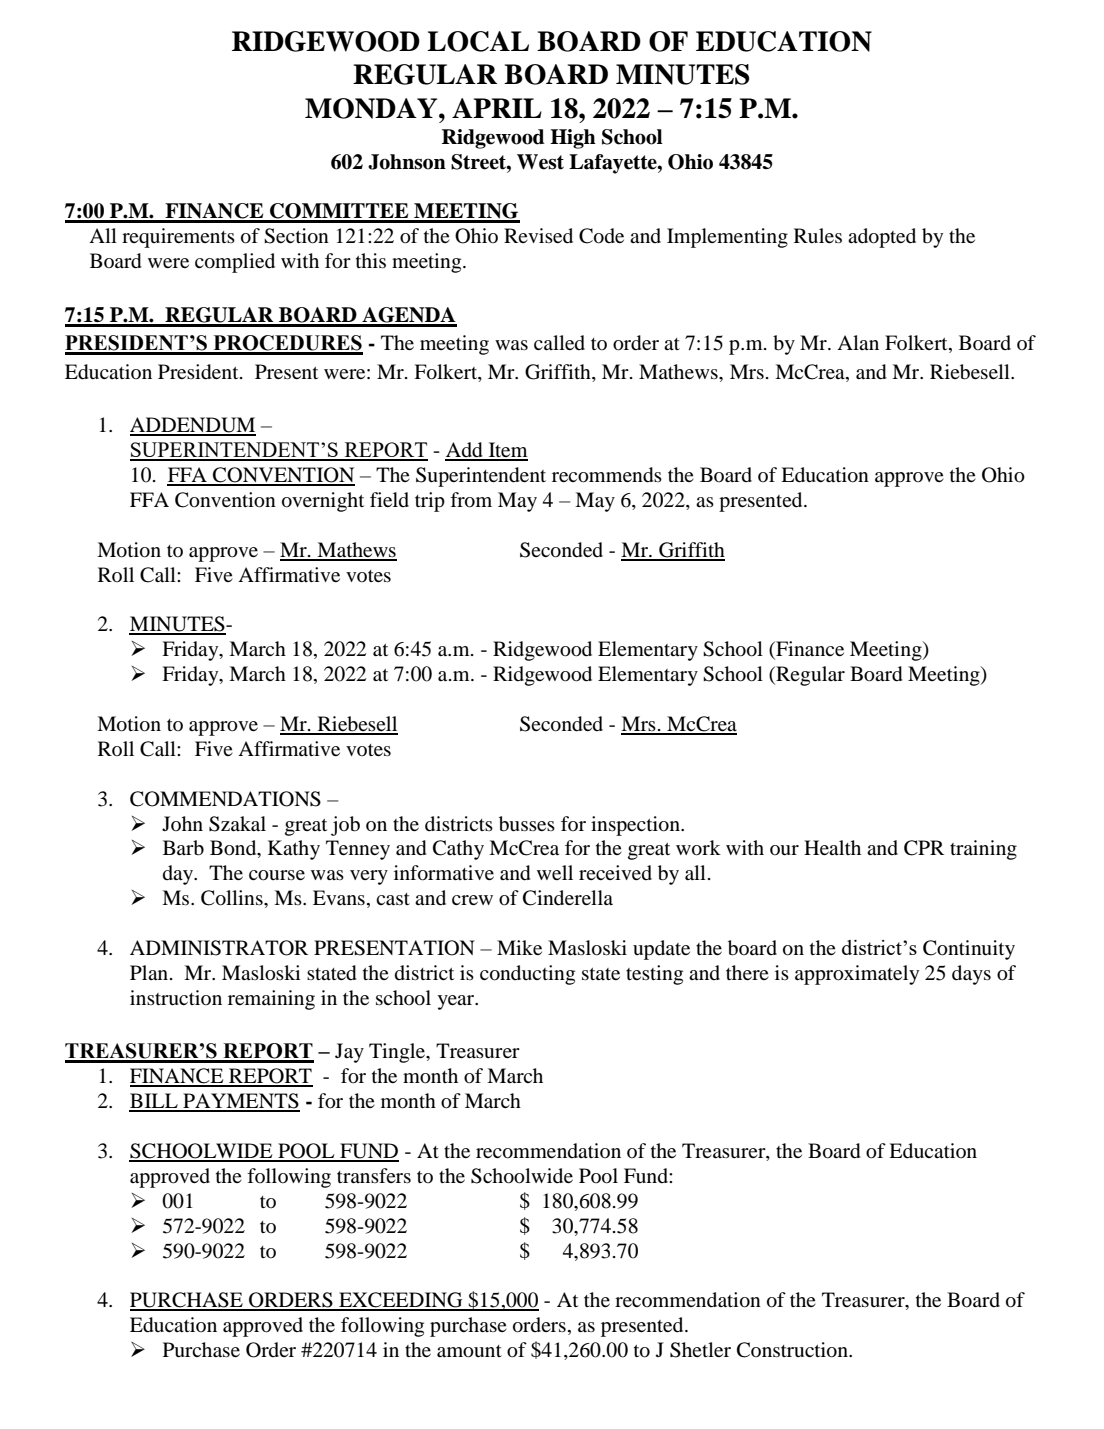 Image resolution: width=1104 pixels, height=1429 pixels. Describe the element at coordinates (401, 1301) in the image. I see `EXCEEDING` at that location.
